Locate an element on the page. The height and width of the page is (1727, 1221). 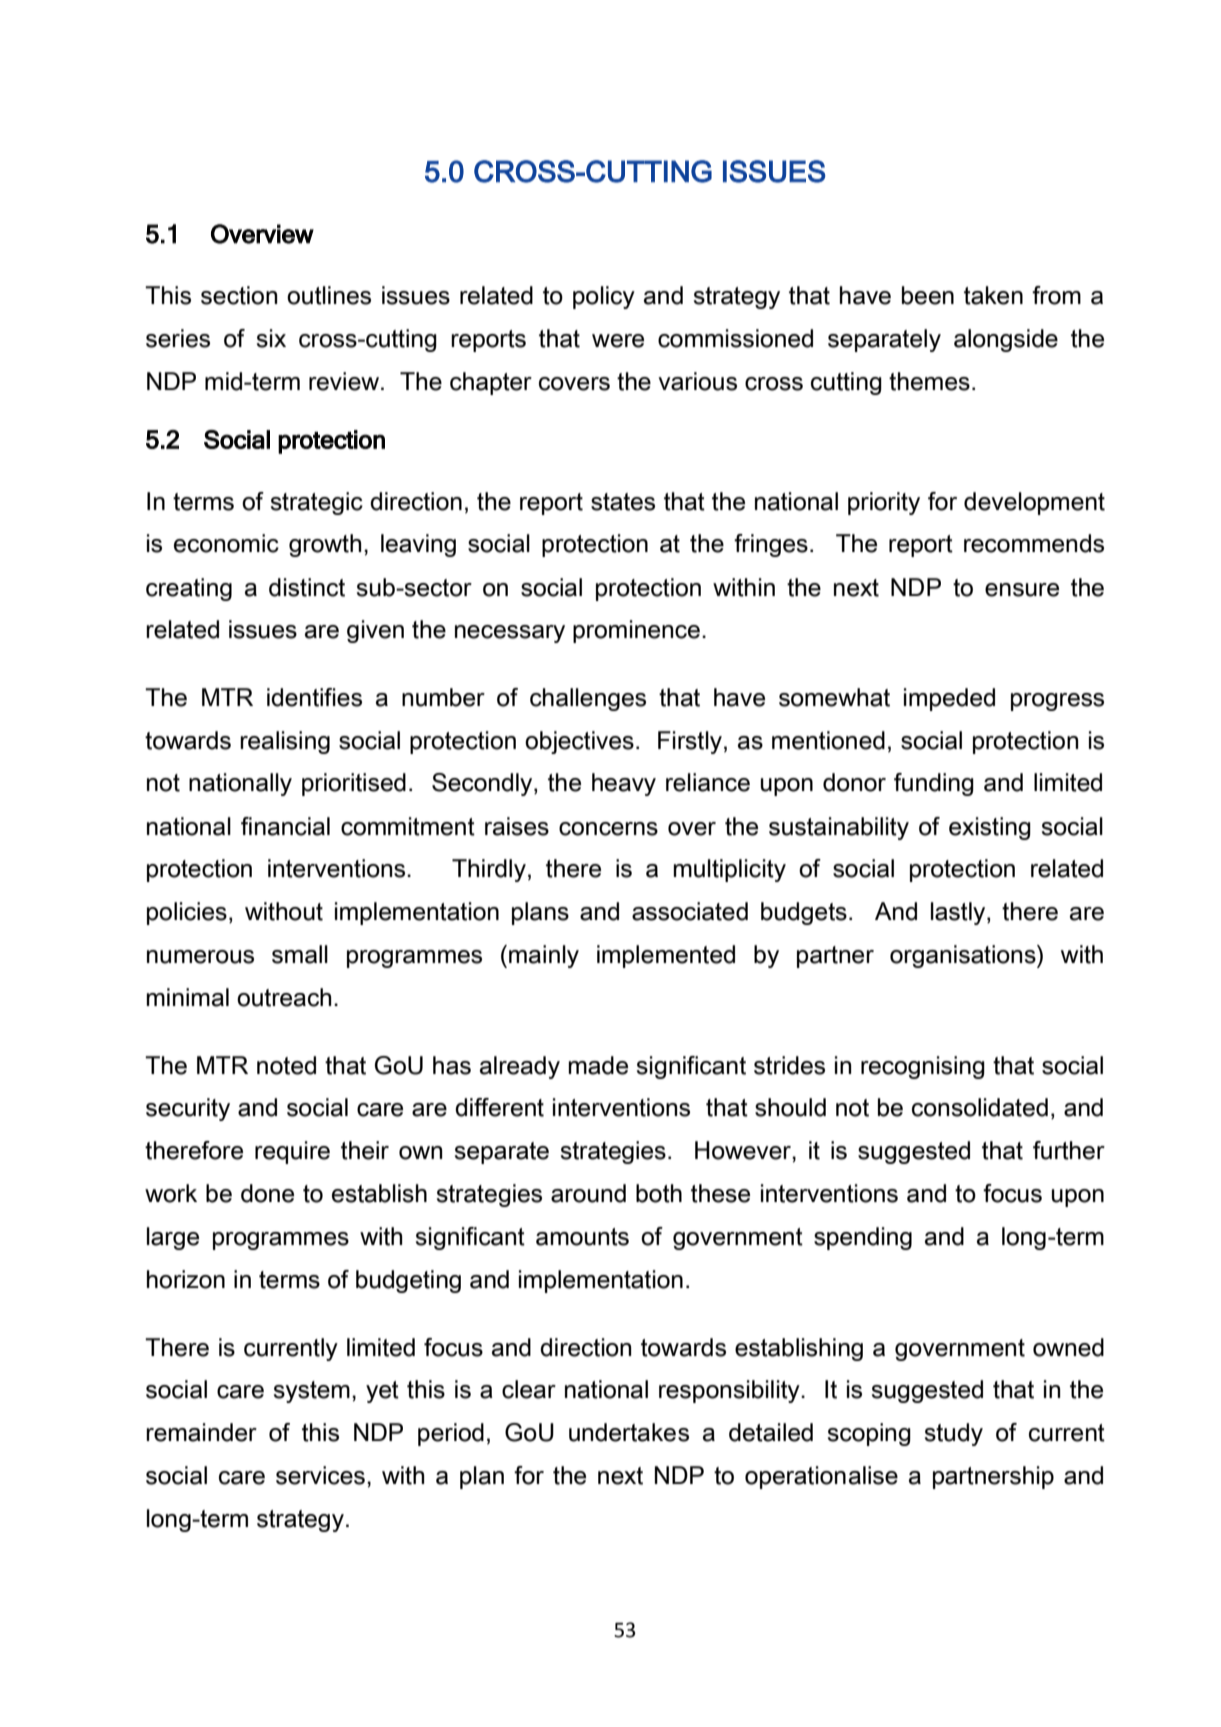
taken is located at coordinates (993, 295).
